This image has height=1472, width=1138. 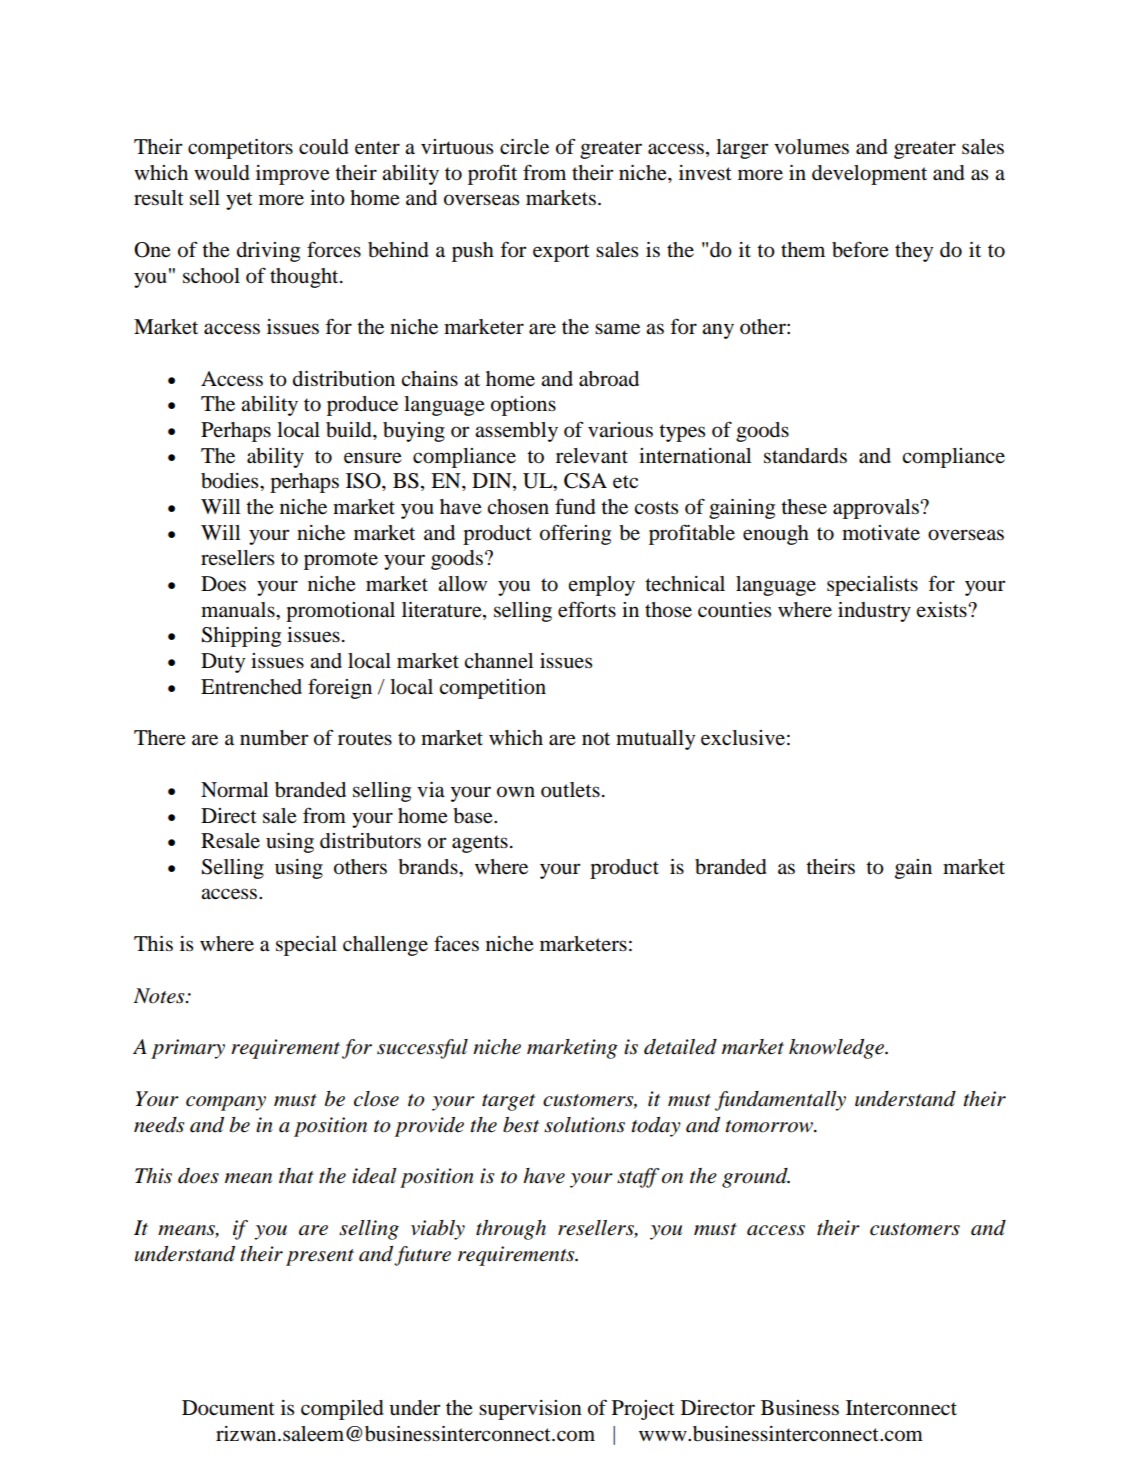 What do you see at coordinates (239, 610) in the image?
I see `manuals` at bounding box center [239, 610].
